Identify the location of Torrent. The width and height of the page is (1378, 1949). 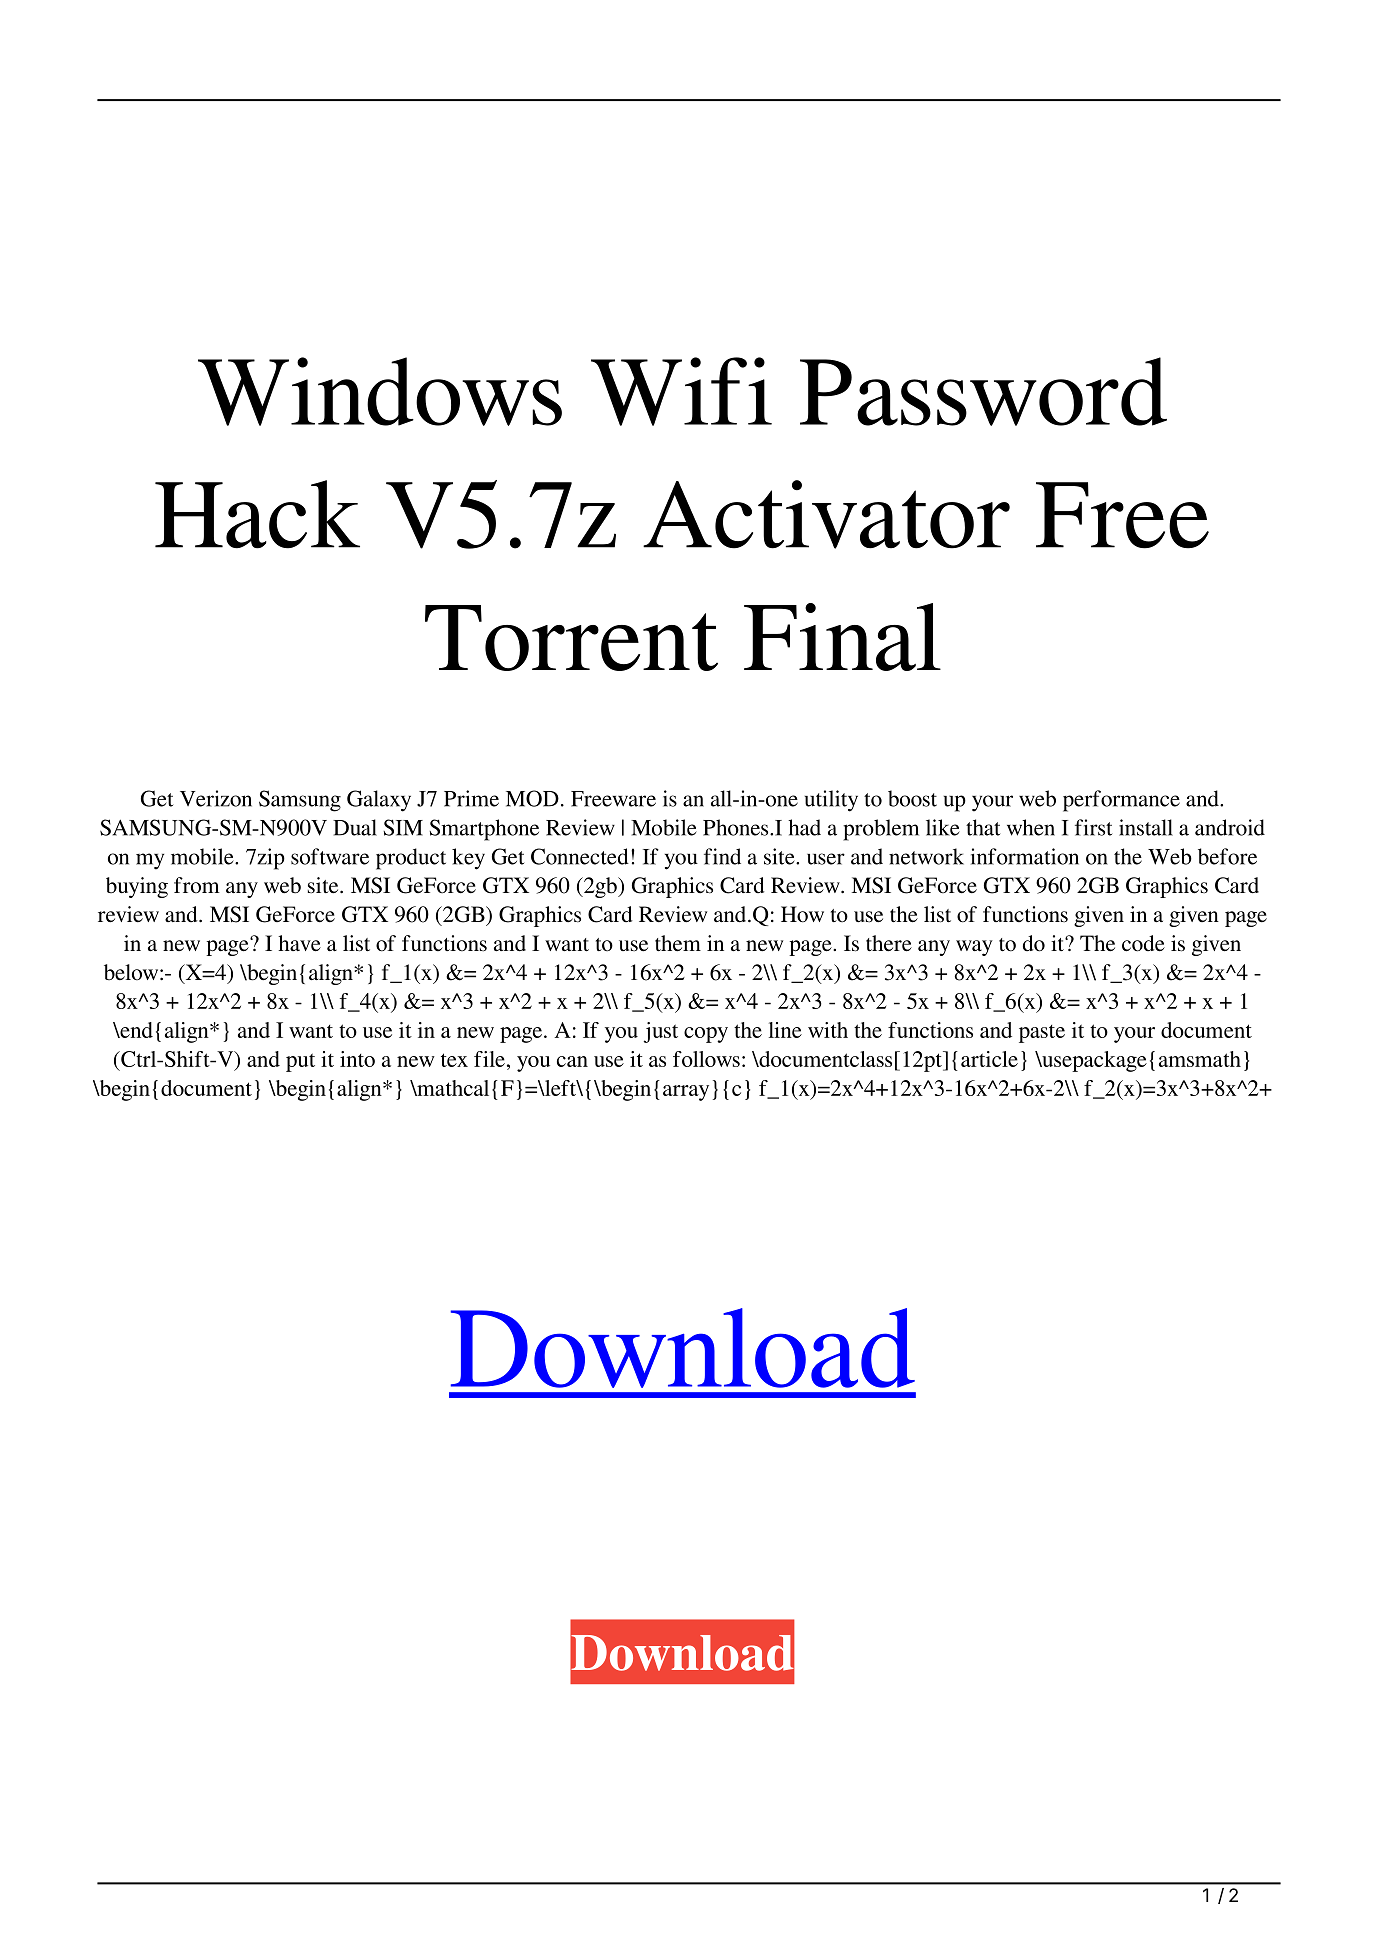
(571, 638).
